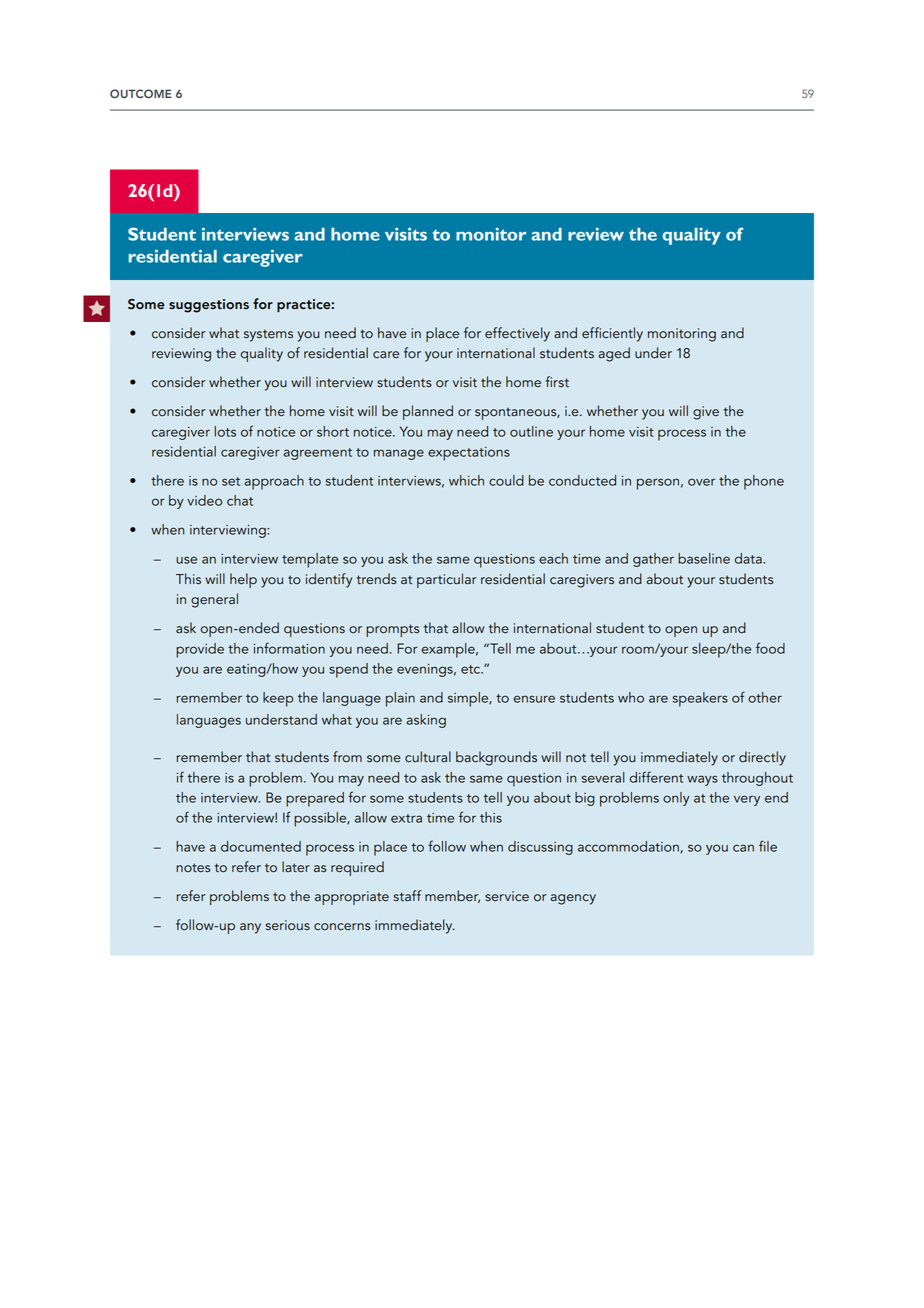  What do you see at coordinates (612, 334) in the image?
I see `efficiently` at bounding box center [612, 334].
